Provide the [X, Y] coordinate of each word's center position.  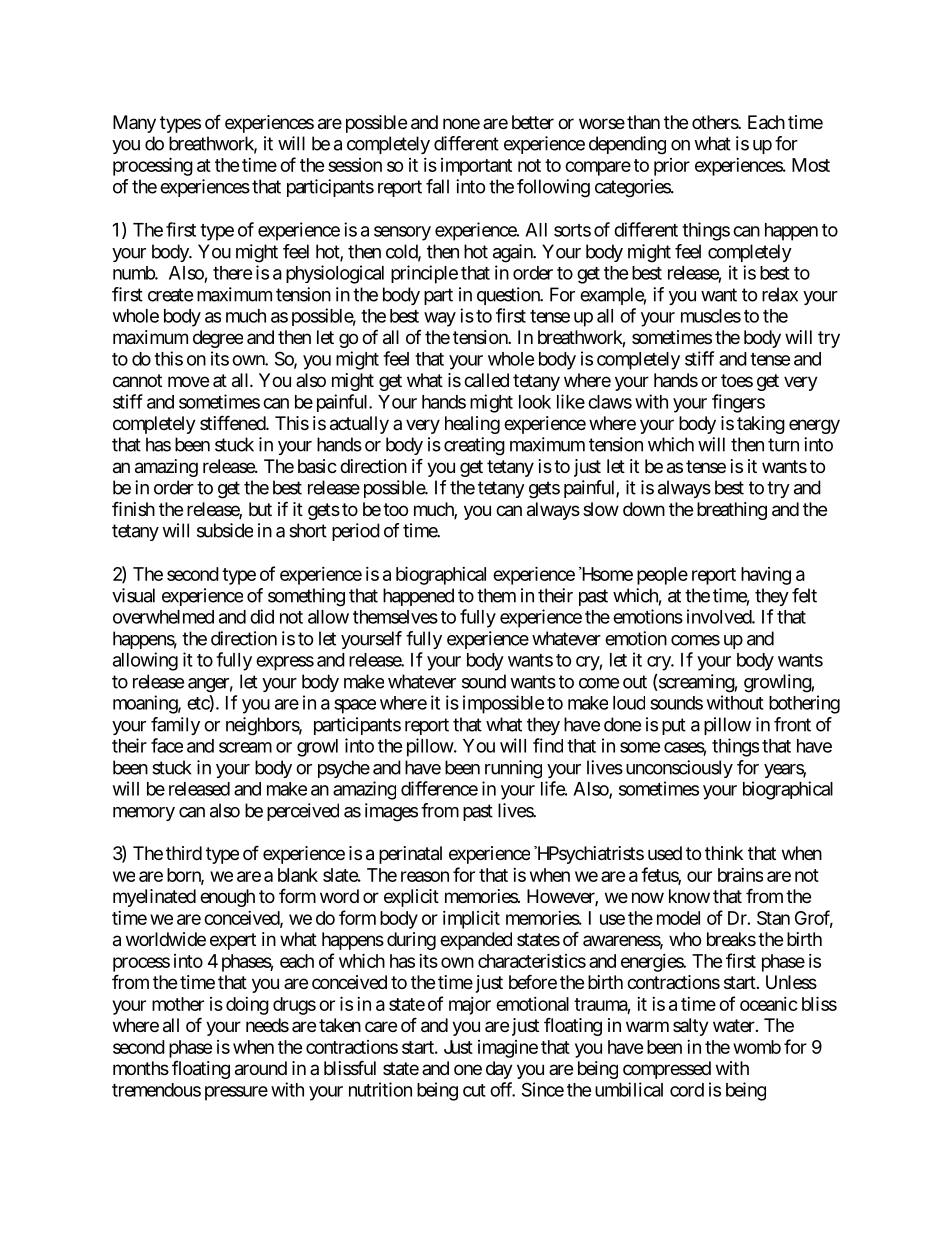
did [262, 616]
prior [672, 167]
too [395, 509]
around [261, 1068]
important [476, 167]
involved [720, 616]
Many [134, 124]
